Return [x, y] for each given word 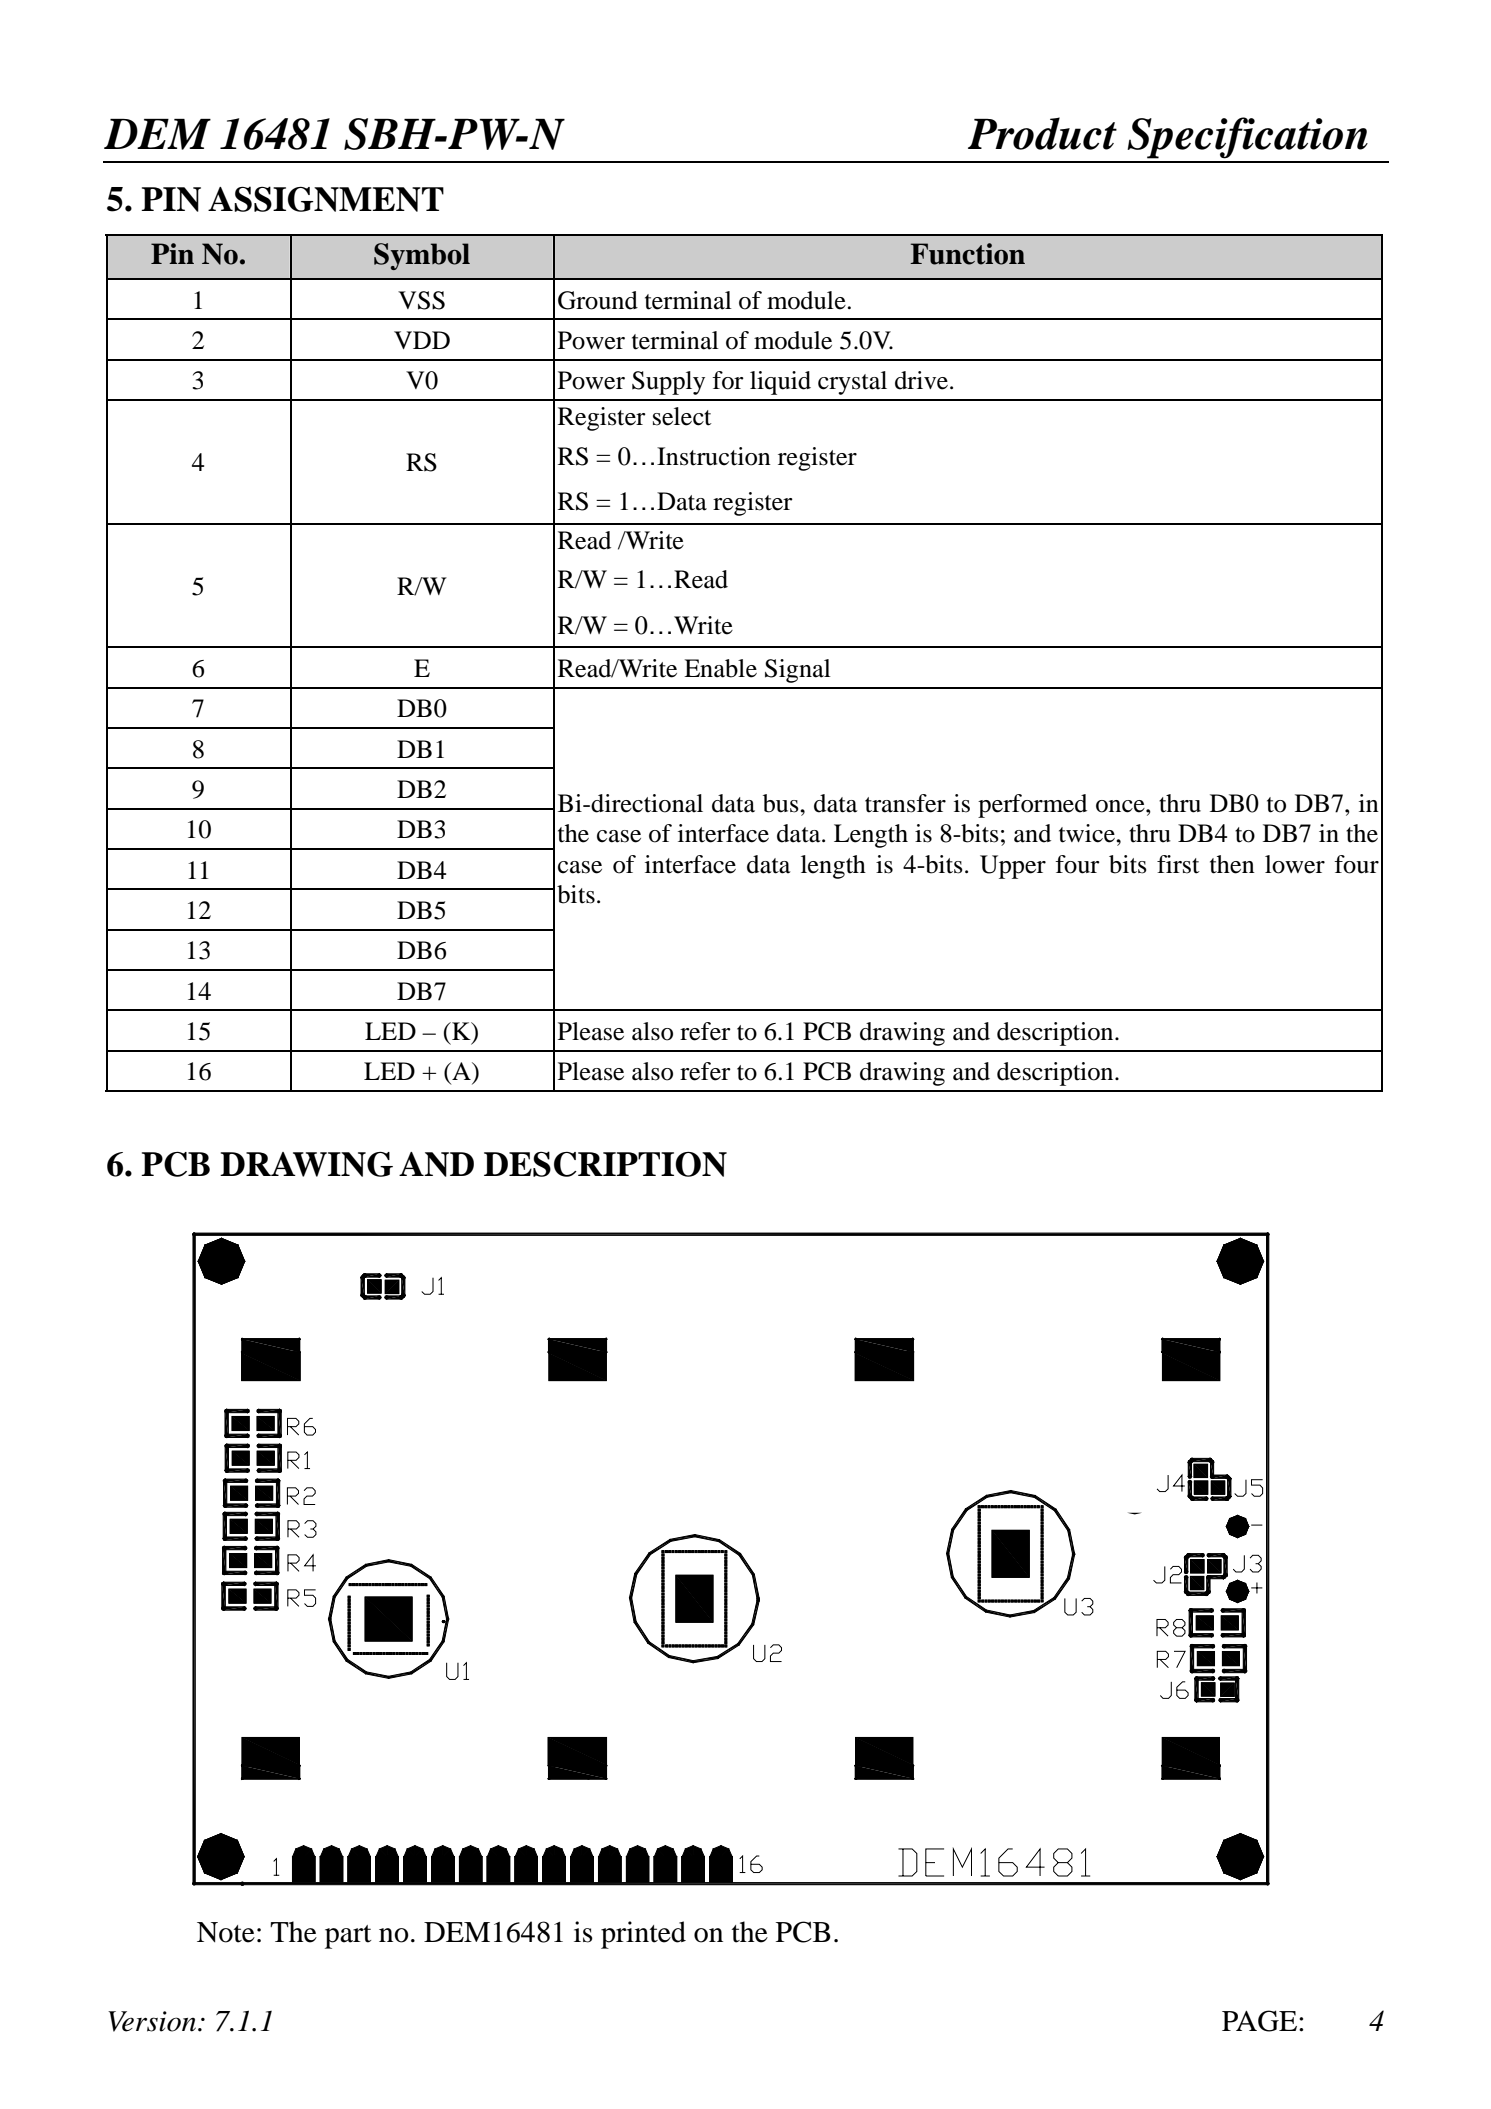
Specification [1247, 138]
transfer [905, 803]
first [1178, 864]
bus [782, 803]
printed [643, 1935]
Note [226, 1932]
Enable [720, 668]
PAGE [1261, 2021]
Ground [598, 300]
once [1121, 806]
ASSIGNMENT [326, 199]
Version [152, 2021]
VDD [422, 340]
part [348, 1937]
